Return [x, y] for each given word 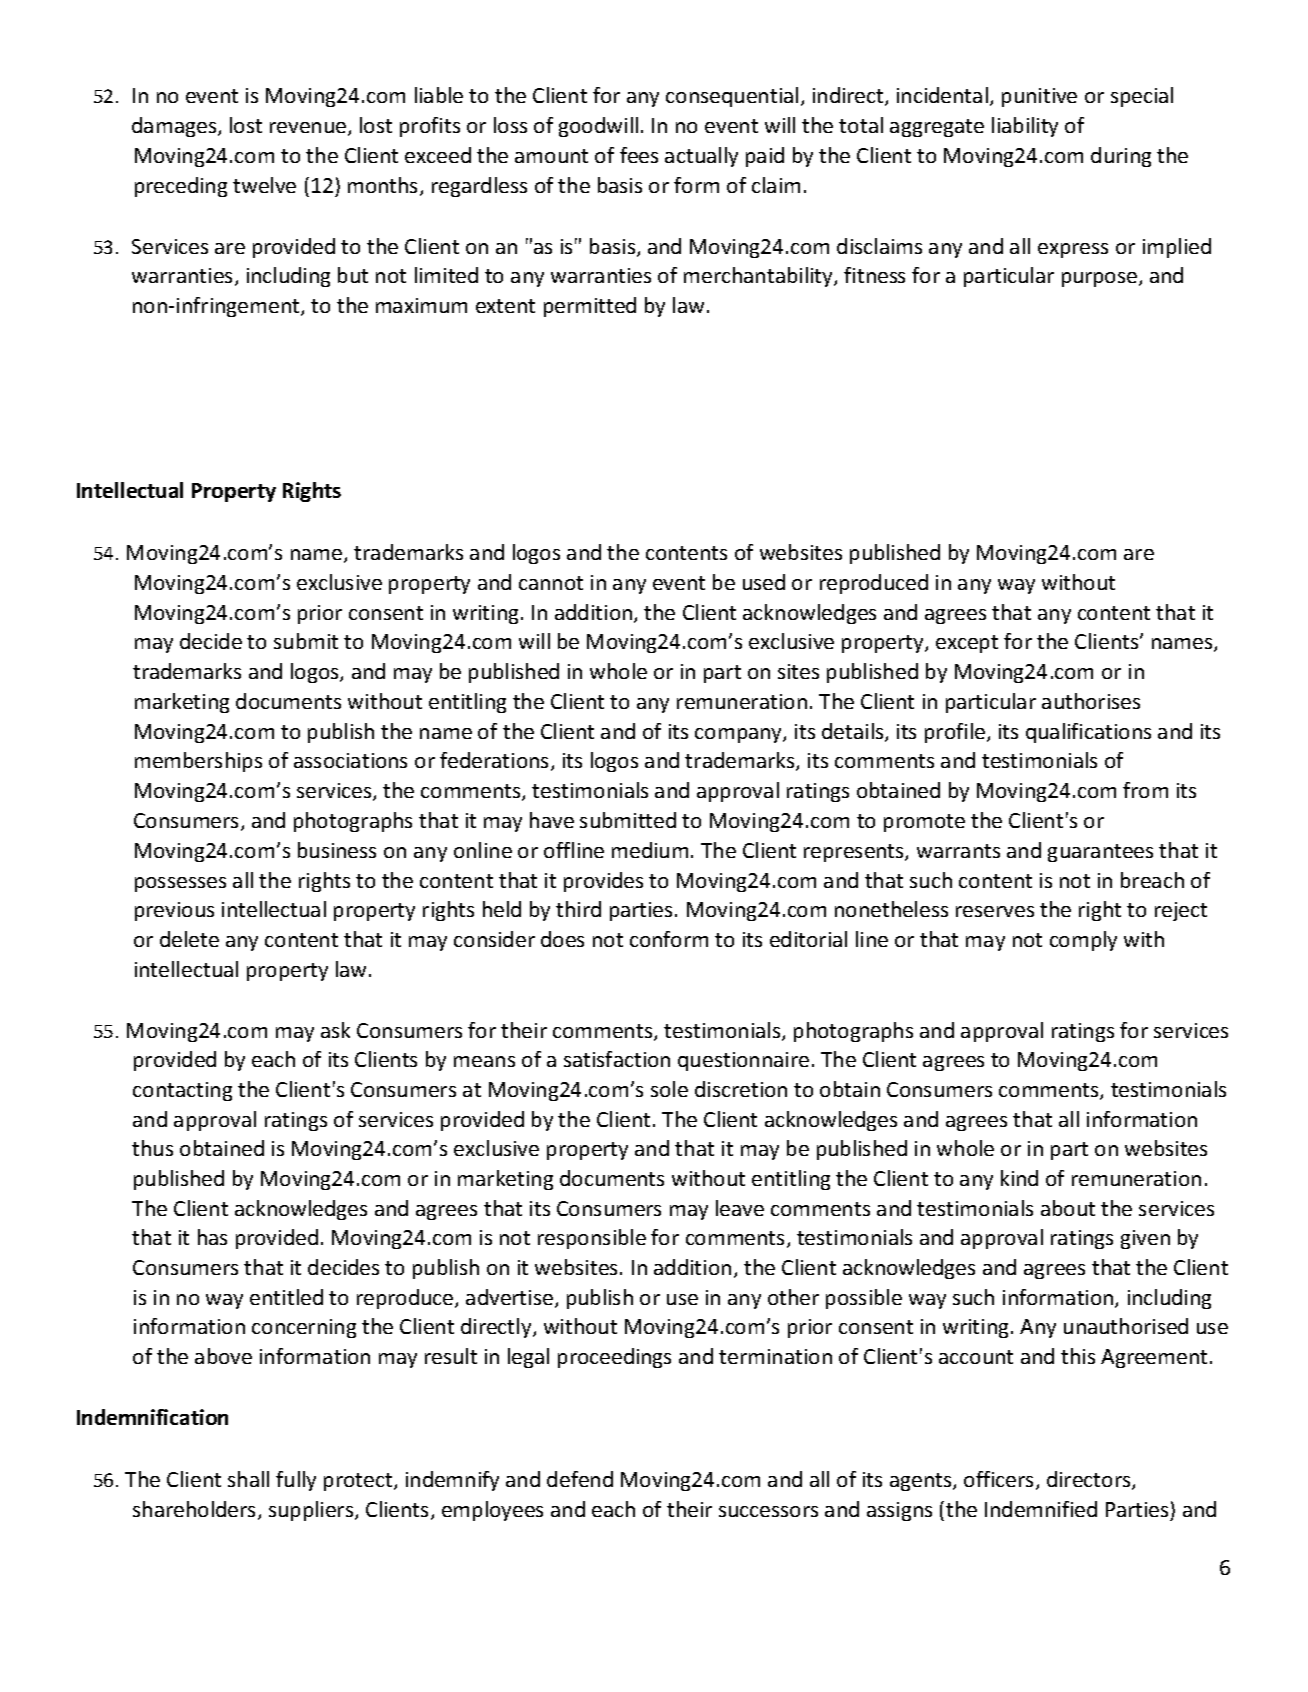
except [967, 644]
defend [580, 1479]
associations [350, 760]
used [764, 582]
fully [296, 1481]
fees [639, 155]
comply [1083, 941]
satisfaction [617, 1059]
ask [335, 1030]
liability [1025, 127]
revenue [309, 129]
